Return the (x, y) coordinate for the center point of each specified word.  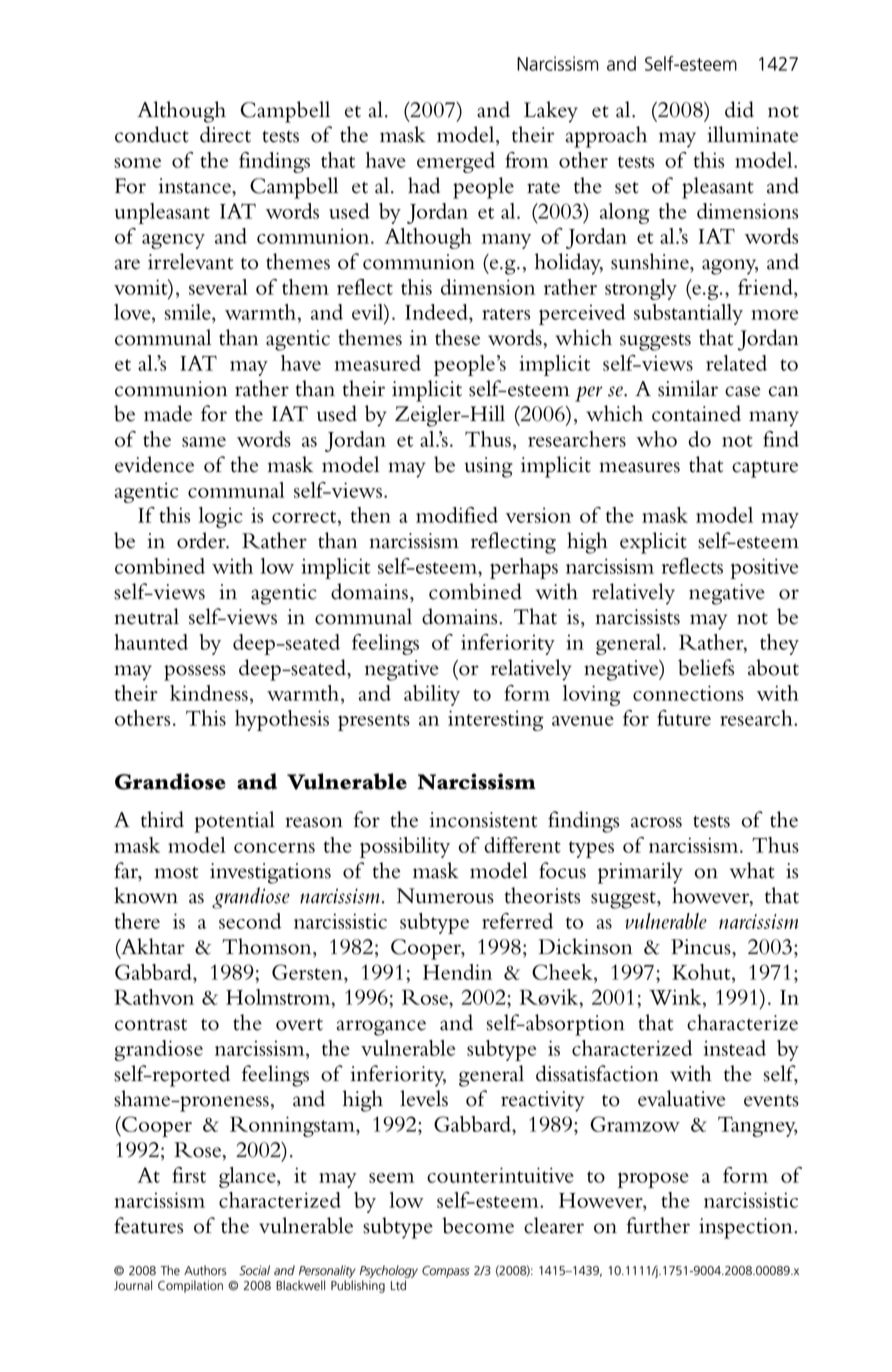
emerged (456, 162)
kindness (209, 693)
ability (432, 695)
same (204, 442)
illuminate (753, 134)
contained (696, 413)
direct (225, 134)
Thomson (268, 947)
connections (688, 693)
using (489, 467)
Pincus (702, 947)
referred (517, 921)
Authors (205, 1270)
